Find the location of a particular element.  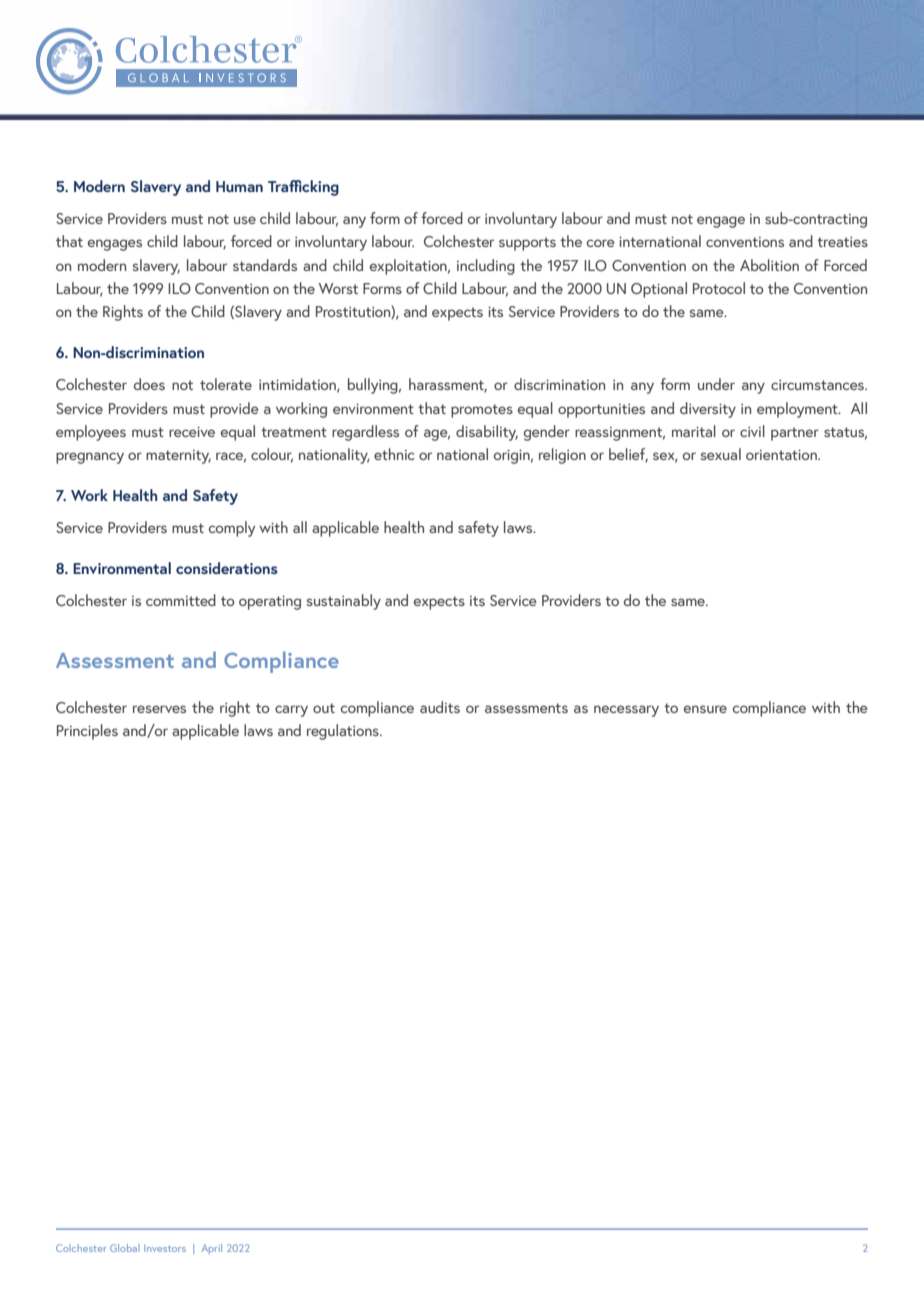

Principles is located at coordinates (87, 732).
